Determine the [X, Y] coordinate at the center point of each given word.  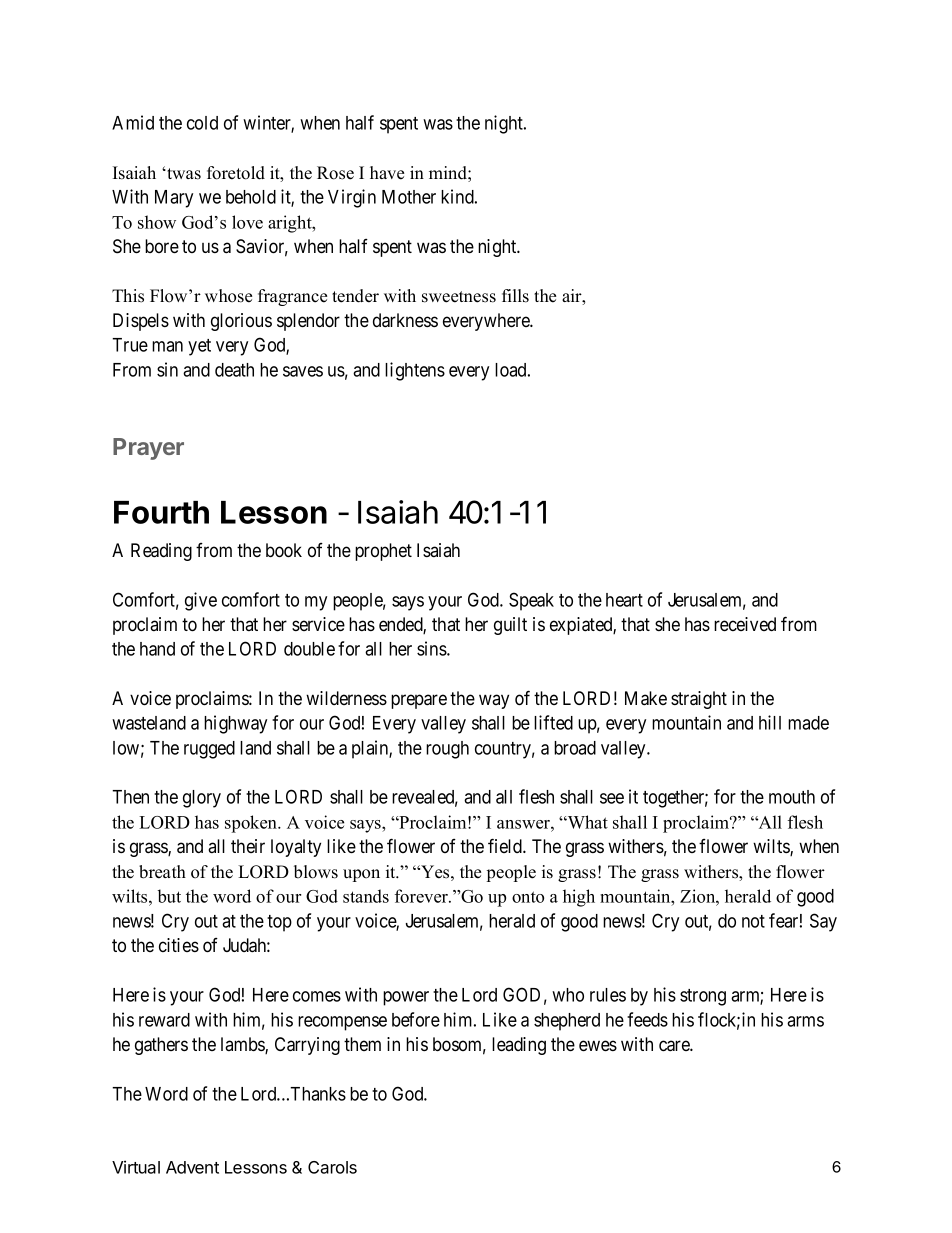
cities [179, 945]
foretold [236, 173]
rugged [209, 750]
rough [447, 750]
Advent [192, 1167]
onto [528, 897]
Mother [409, 197]
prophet [383, 552]
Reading [161, 552]
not [753, 921]
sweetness [459, 297]
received [745, 624]
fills [515, 296]
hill [770, 722]
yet [199, 347]
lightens [415, 371]
